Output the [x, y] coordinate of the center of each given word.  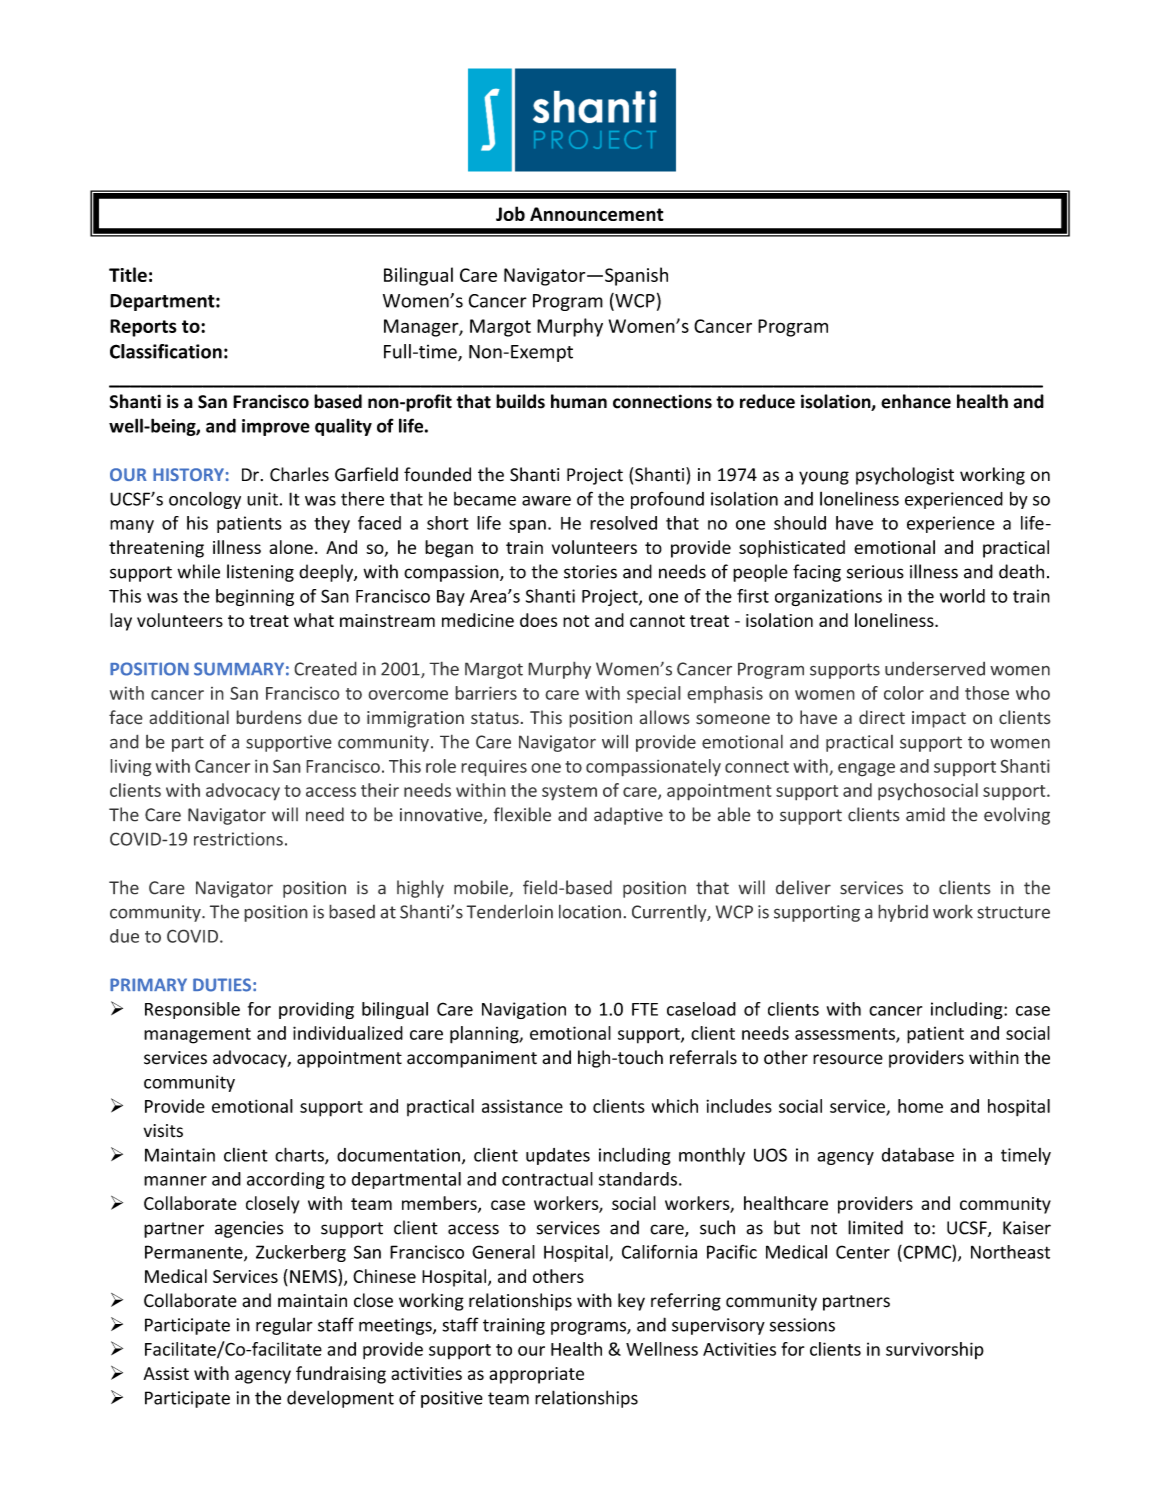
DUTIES [222, 985]
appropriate [536, 1375]
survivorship [935, 1350]
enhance [916, 401]
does [538, 620]
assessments [846, 1035]
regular [284, 1326]
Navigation [524, 1010]
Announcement [597, 214]
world [962, 596]
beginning [255, 597]
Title [128, 274]
